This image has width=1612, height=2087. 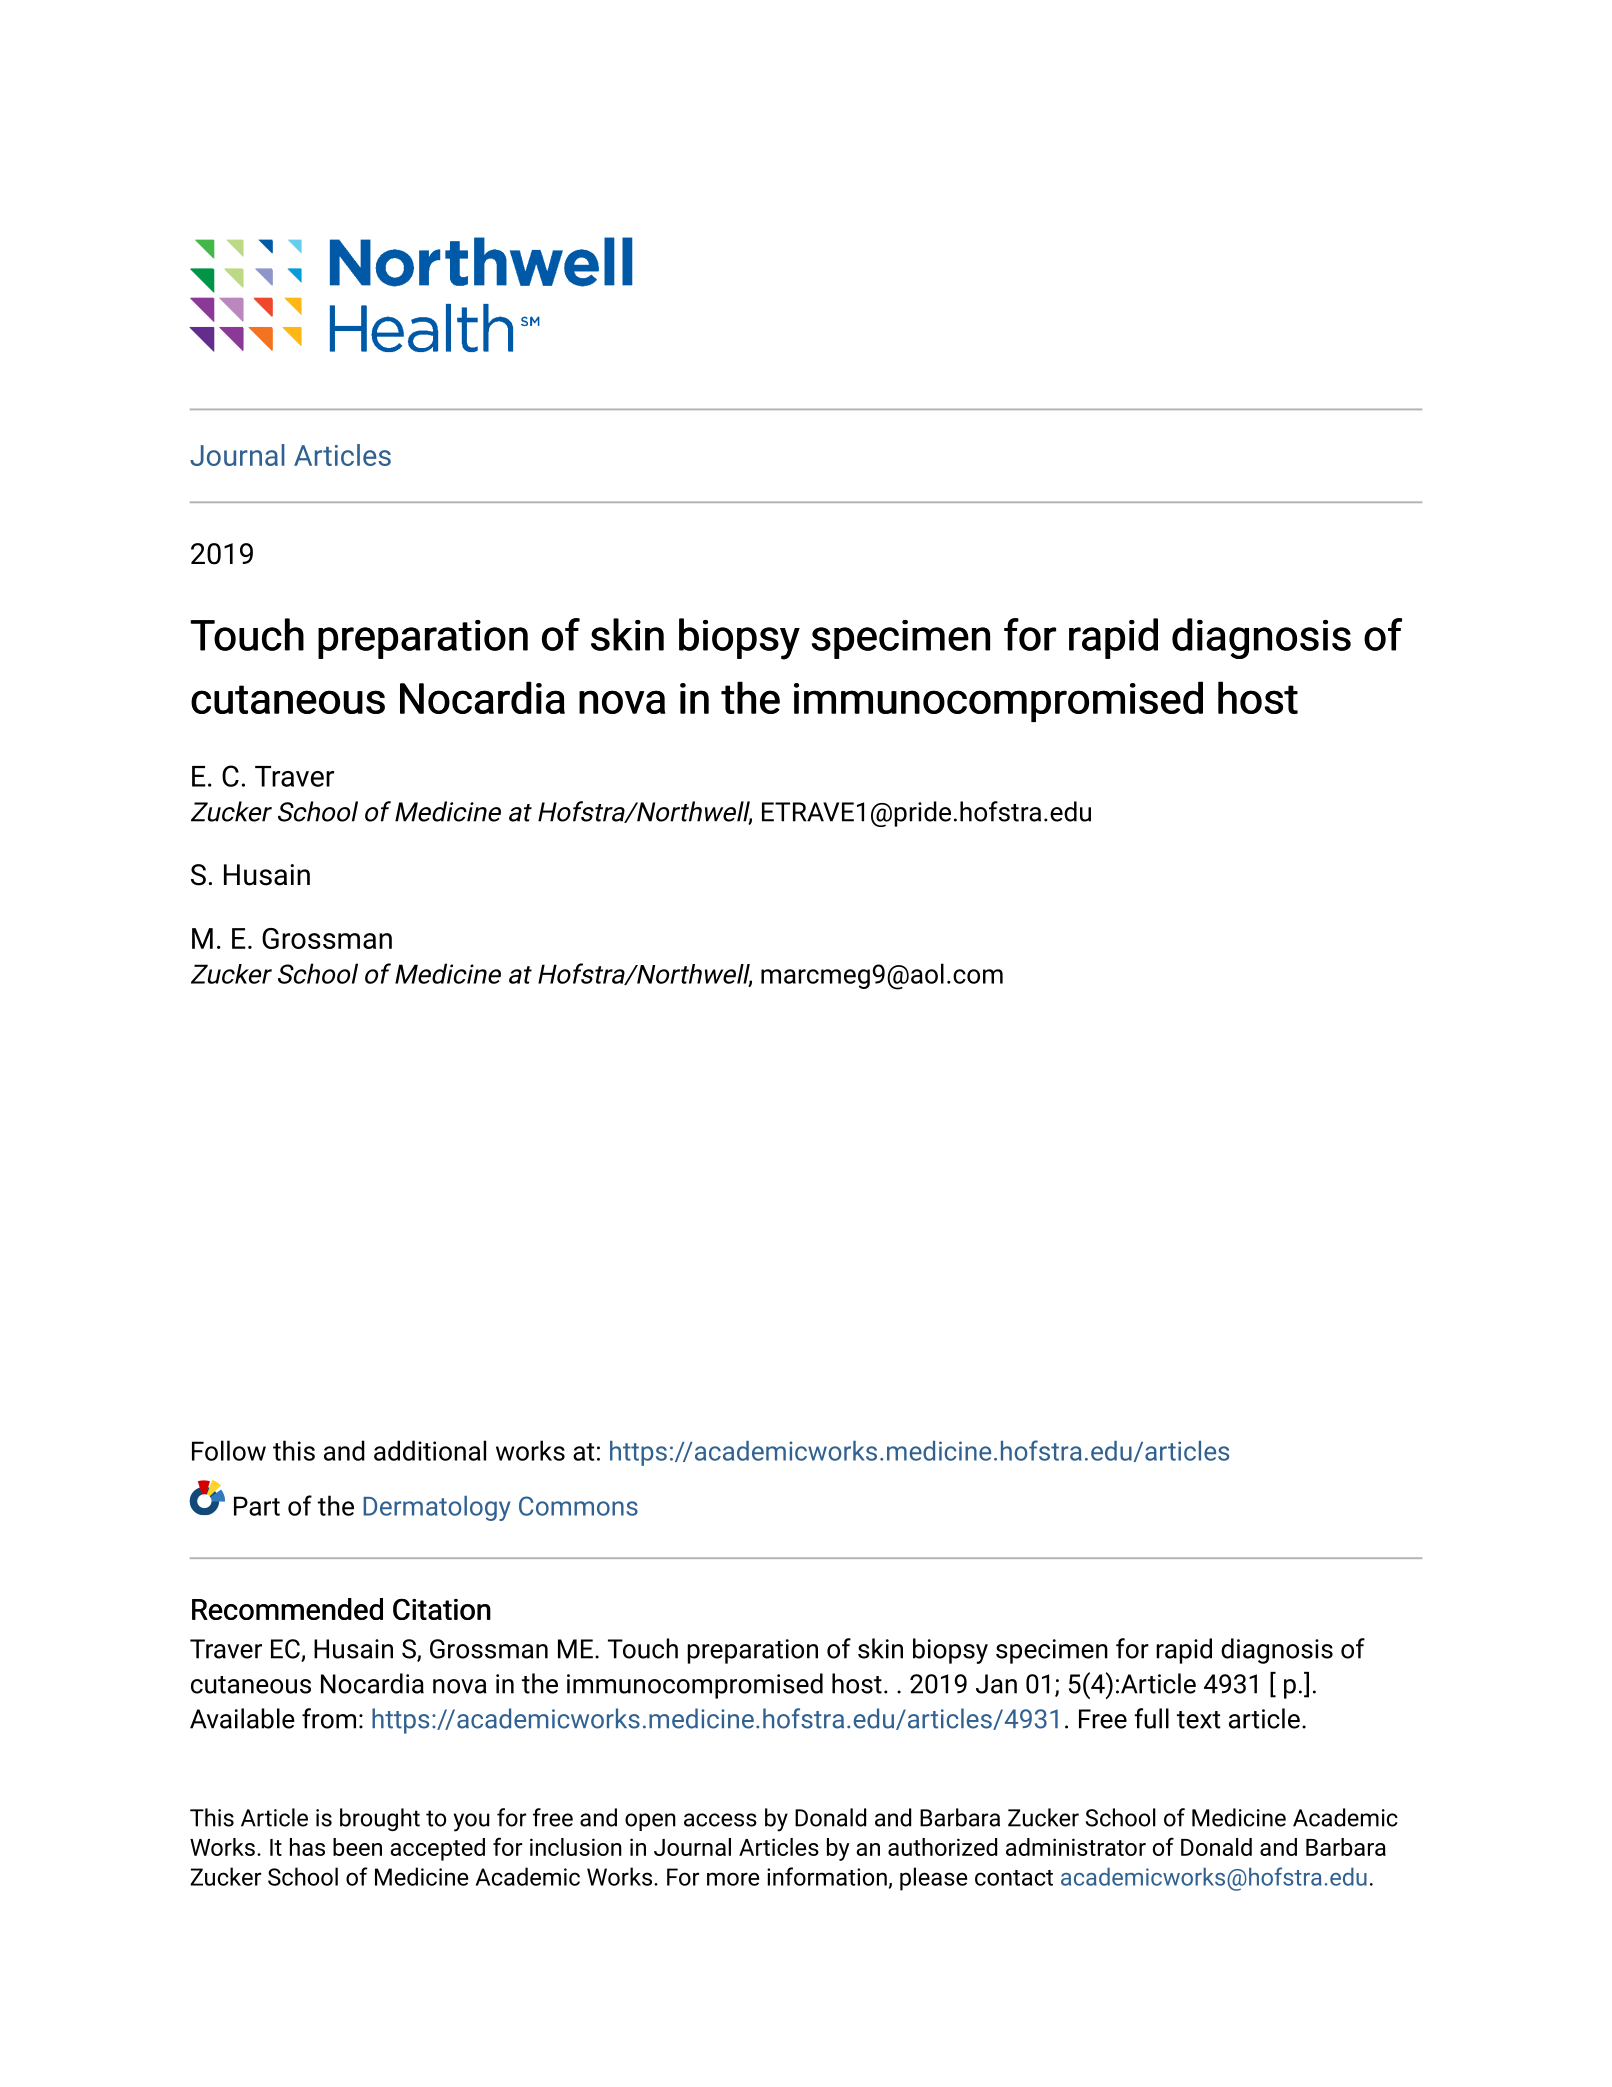 I want to click on Commons, so click(x=578, y=1506).
